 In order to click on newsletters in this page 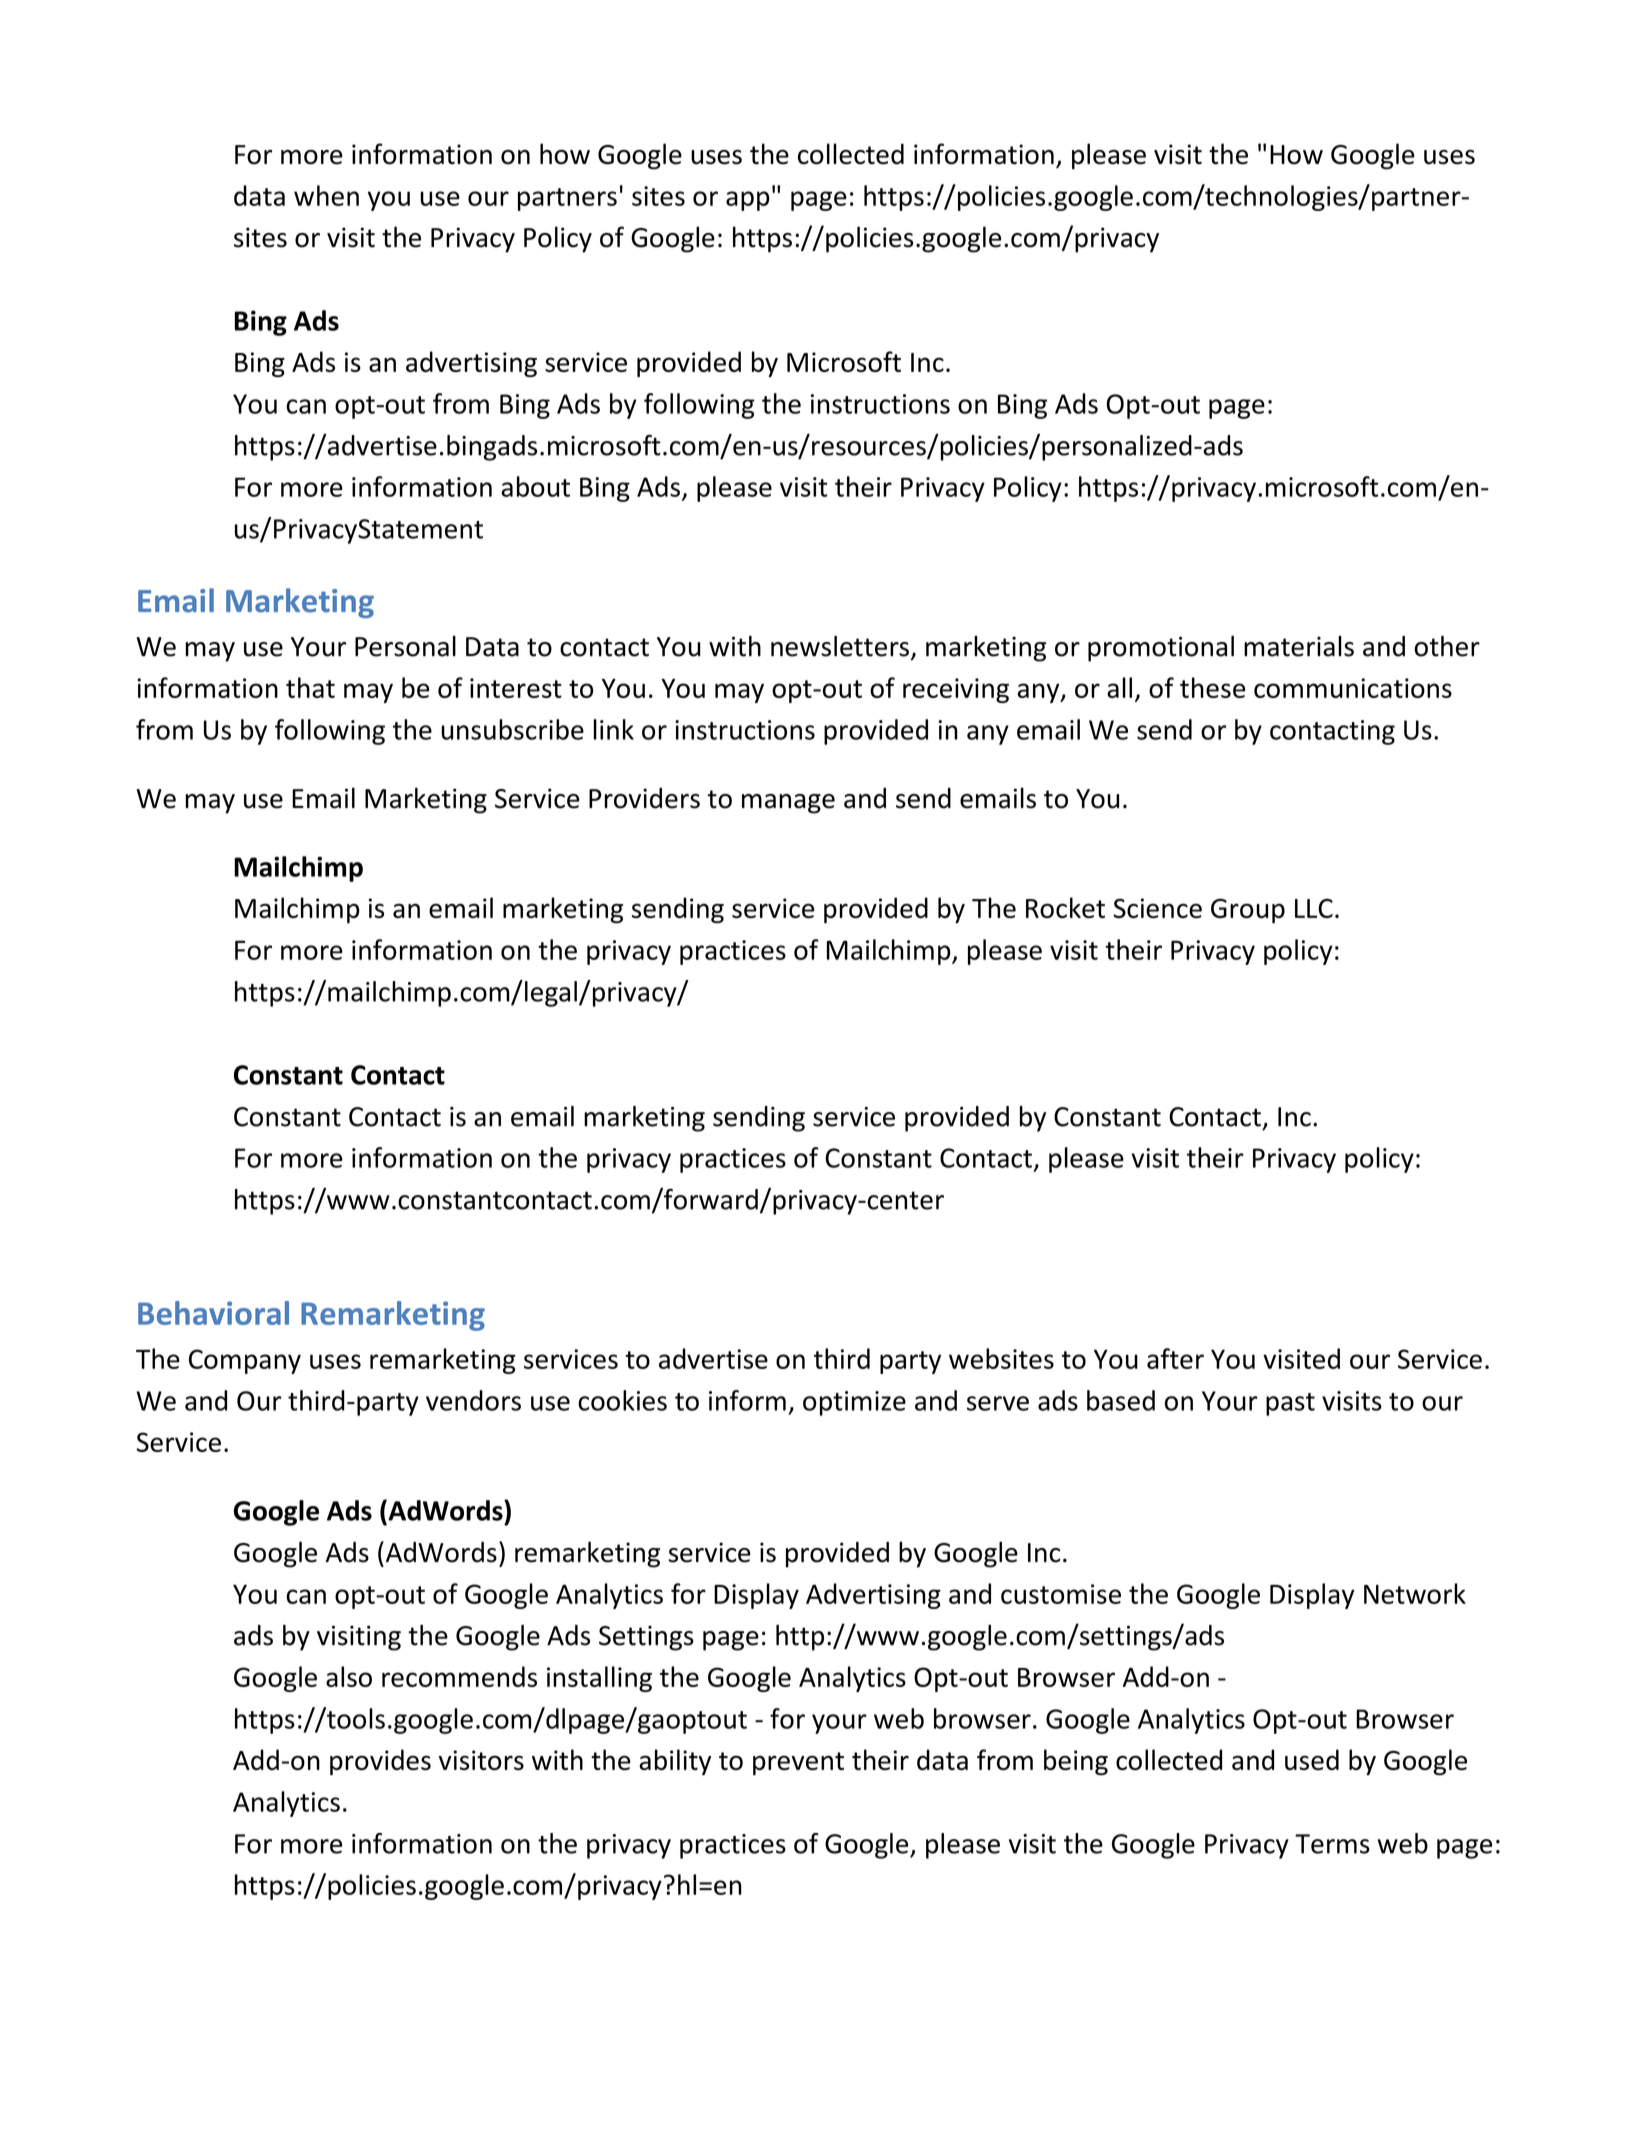, I will do `click(840, 646)`.
